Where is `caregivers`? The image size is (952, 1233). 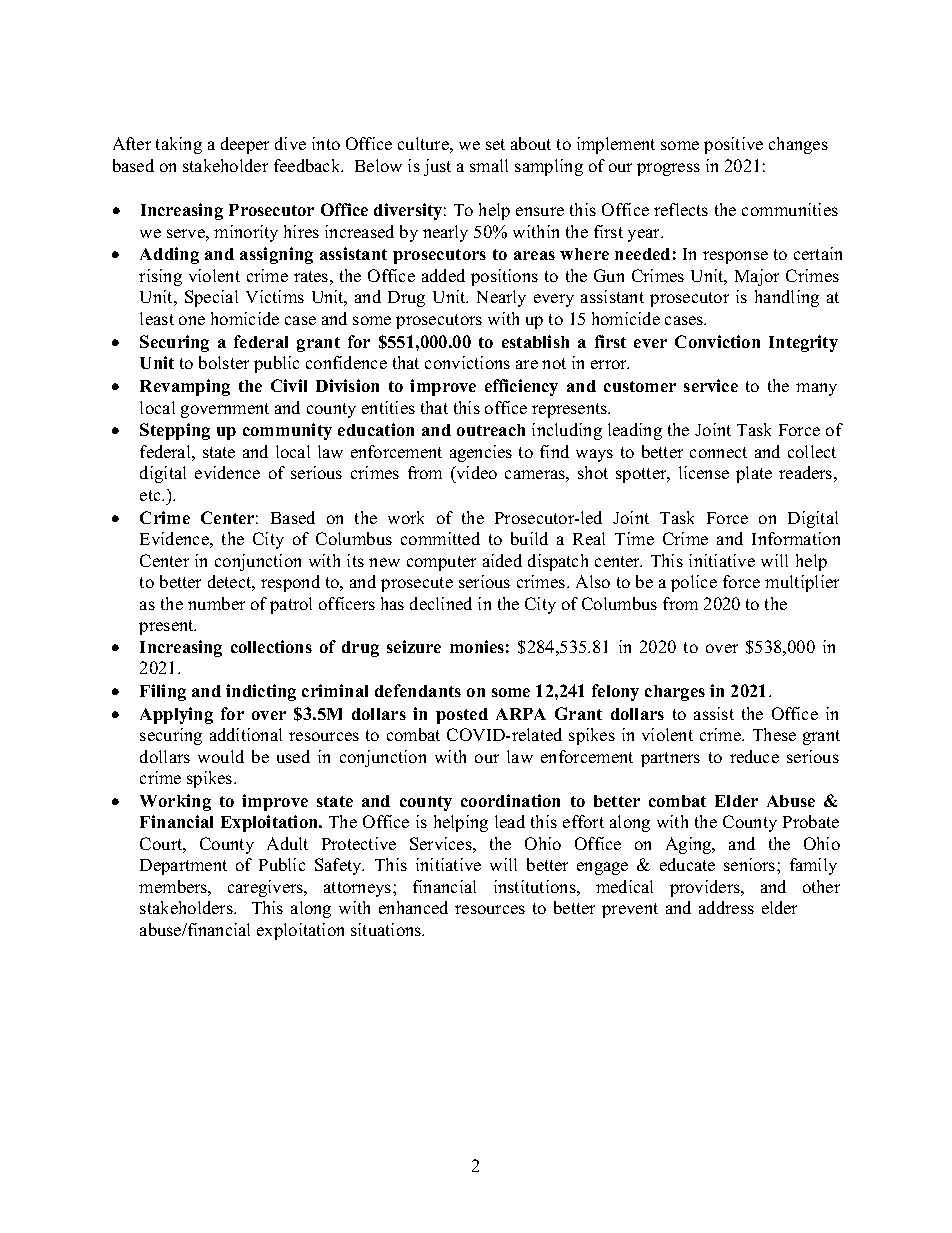 caregivers is located at coordinates (267, 888).
